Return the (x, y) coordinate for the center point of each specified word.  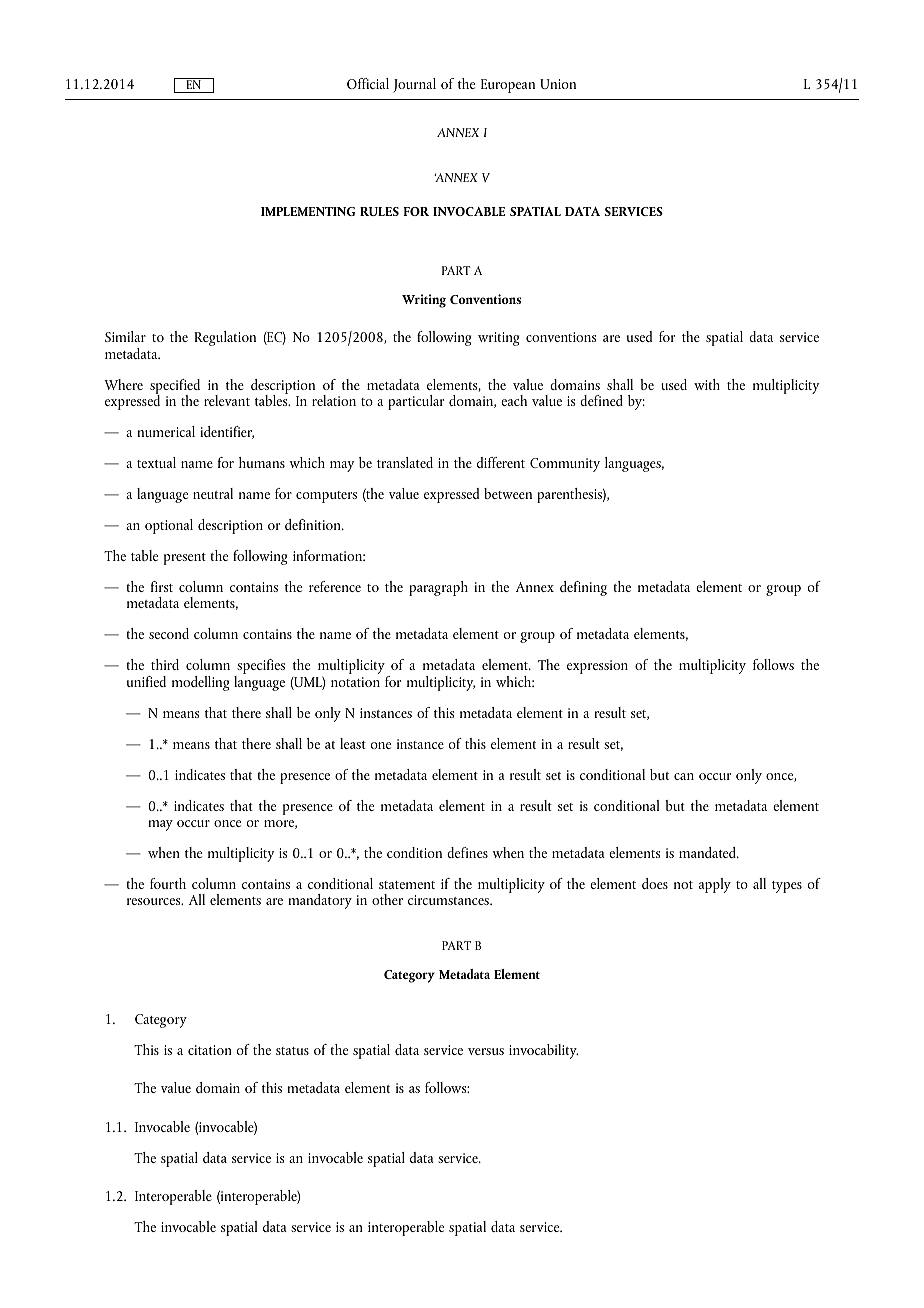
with (707, 384)
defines (467, 852)
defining (583, 588)
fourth (168, 883)
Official (368, 83)
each (514, 400)
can (684, 776)
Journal (414, 85)
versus (486, 1051)
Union (558, 84)
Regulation (225, 338)
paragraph (438, 588)
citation (210, 1050)
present (185, 559)
